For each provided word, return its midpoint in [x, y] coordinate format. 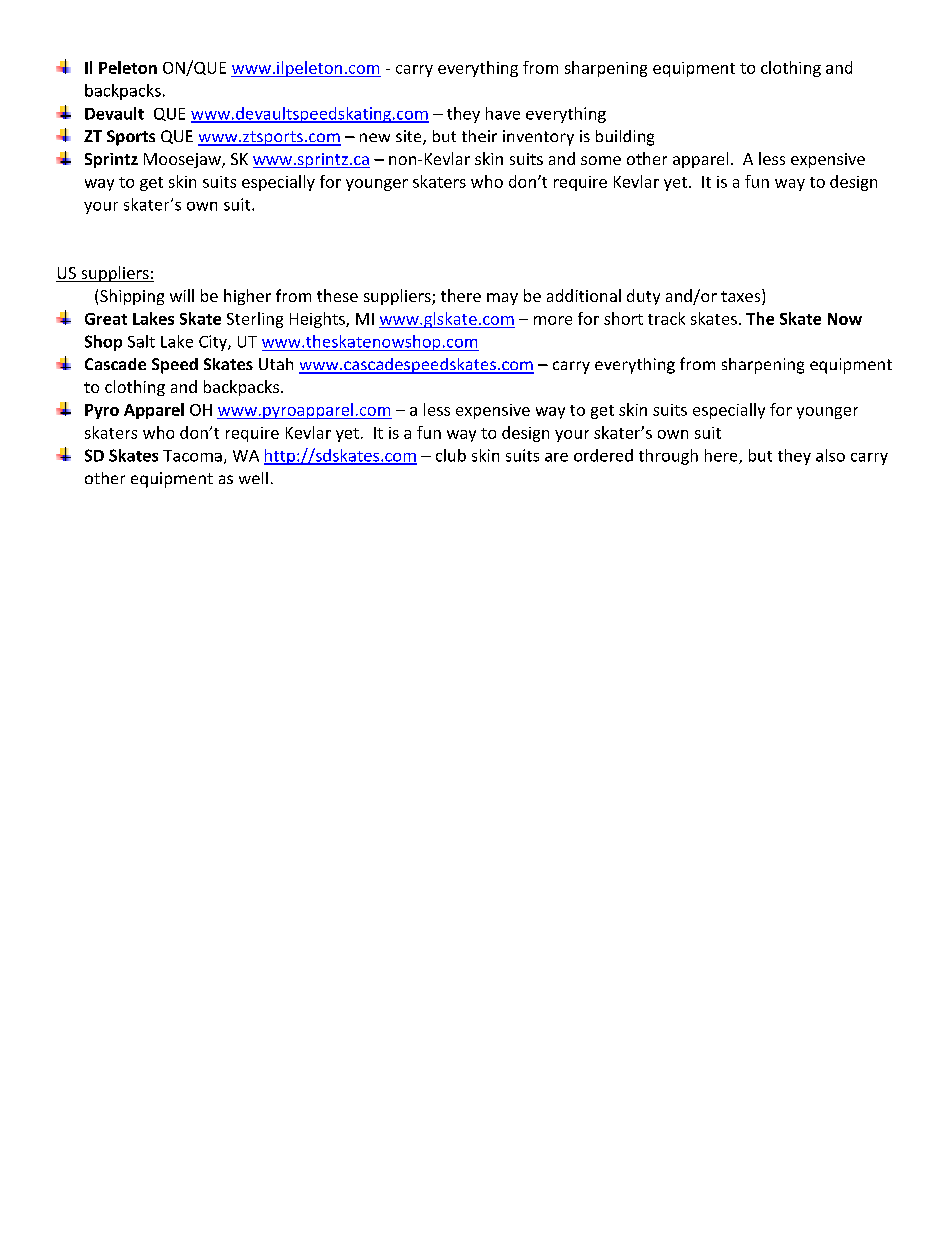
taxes [742, 297]
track [666, 318]
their [479, 136]
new [375, 137]
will [182, 295]
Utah [276, 364]
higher [247, 297]
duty [643, 297]
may [502, 299]
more [553, 320]
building [625, 138]
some [601, 160]
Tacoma [192, 456]
